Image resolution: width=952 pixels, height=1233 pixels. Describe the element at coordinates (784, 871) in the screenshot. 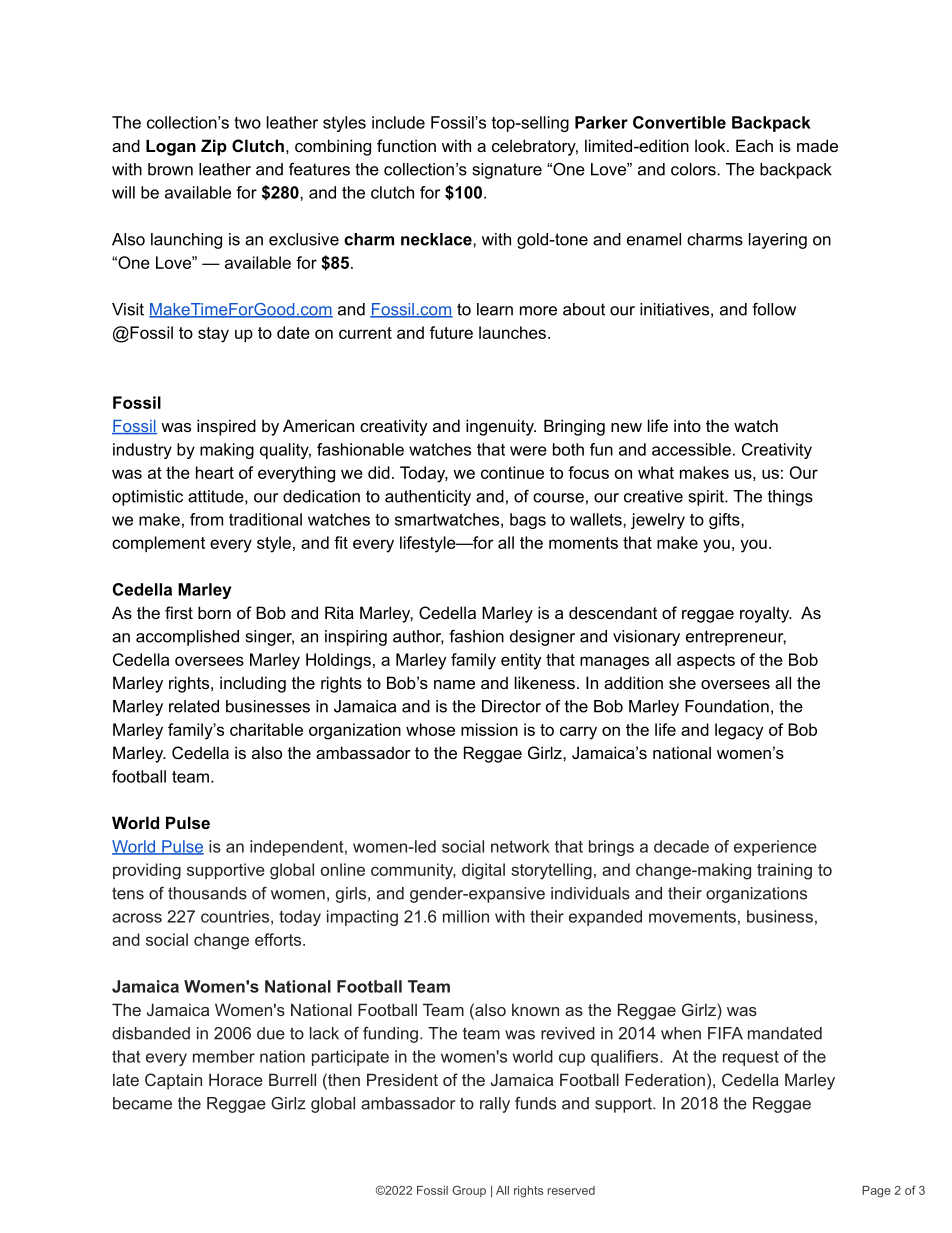

I see `training` at that location.
